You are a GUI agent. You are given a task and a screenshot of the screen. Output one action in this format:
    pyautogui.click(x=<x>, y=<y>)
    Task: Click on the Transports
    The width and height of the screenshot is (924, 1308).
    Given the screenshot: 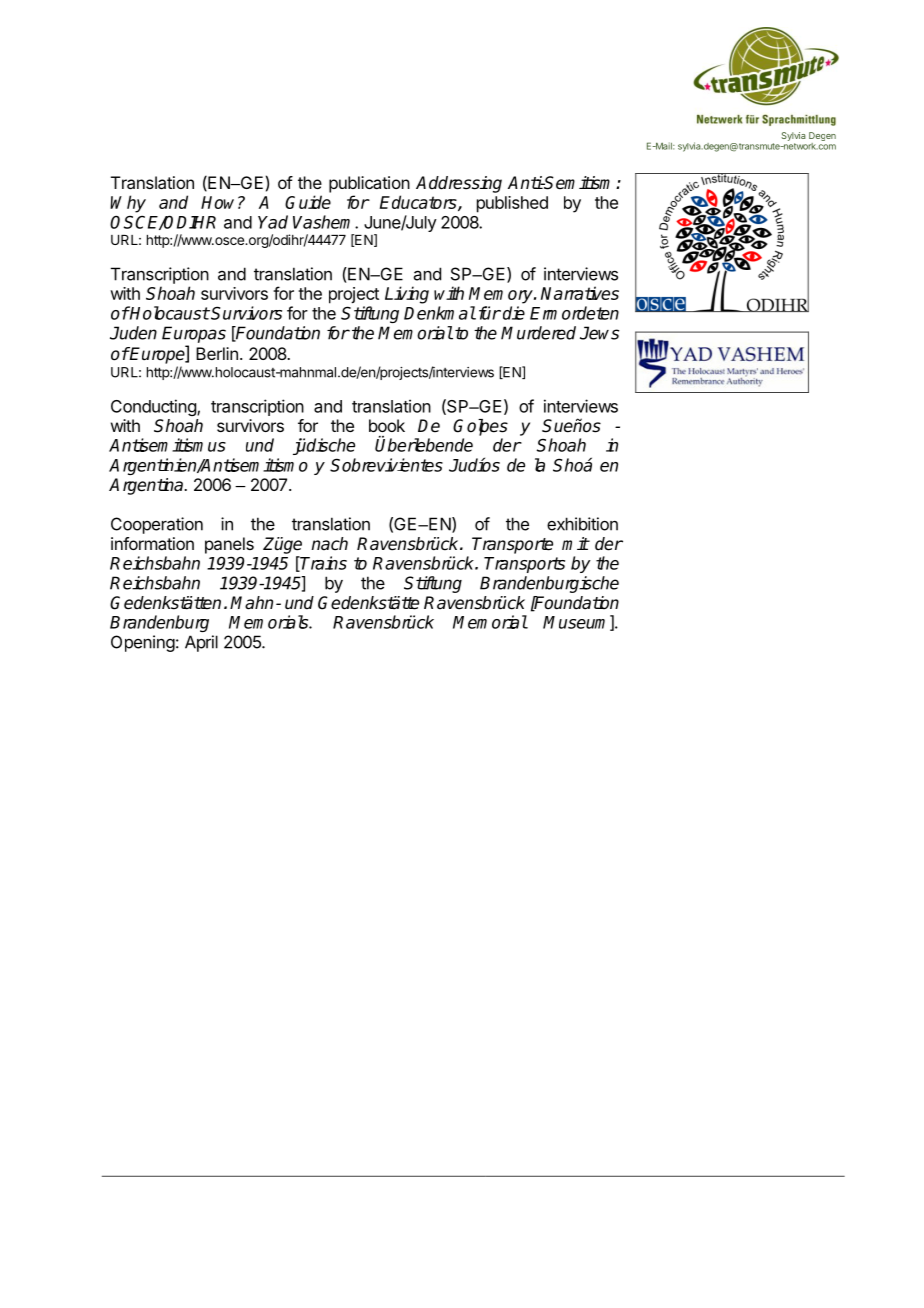 What is the action you would take?
    pyautogui.click(x=524, y=565)
